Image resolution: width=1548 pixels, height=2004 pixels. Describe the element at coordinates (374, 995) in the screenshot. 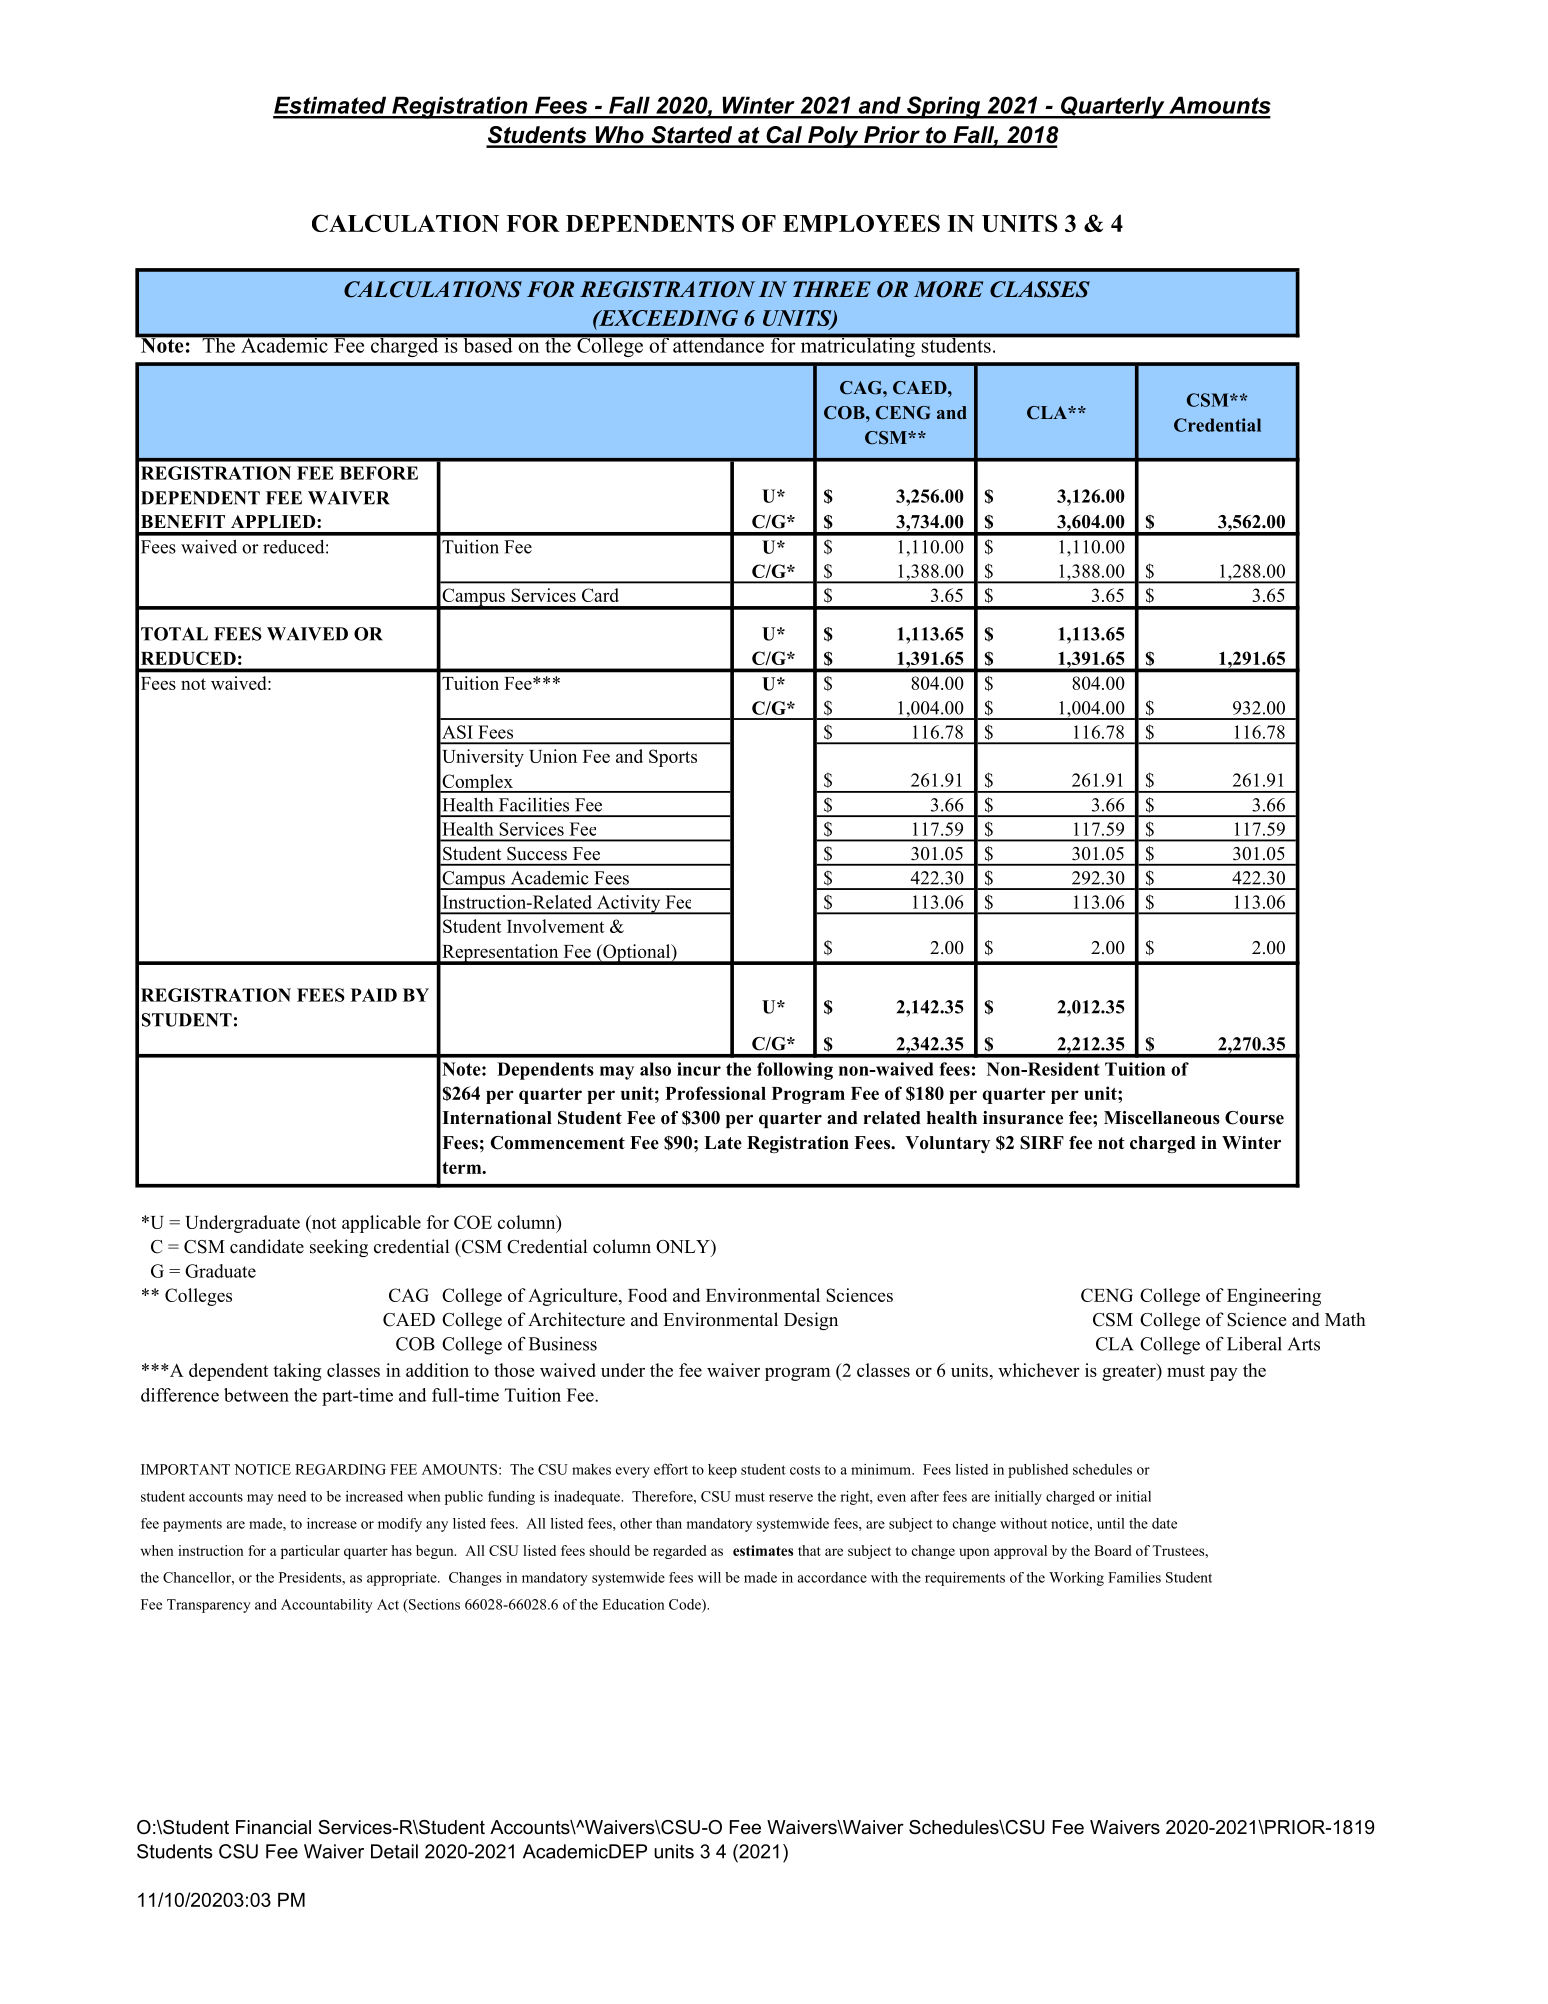

I see `PAID` at that location.
